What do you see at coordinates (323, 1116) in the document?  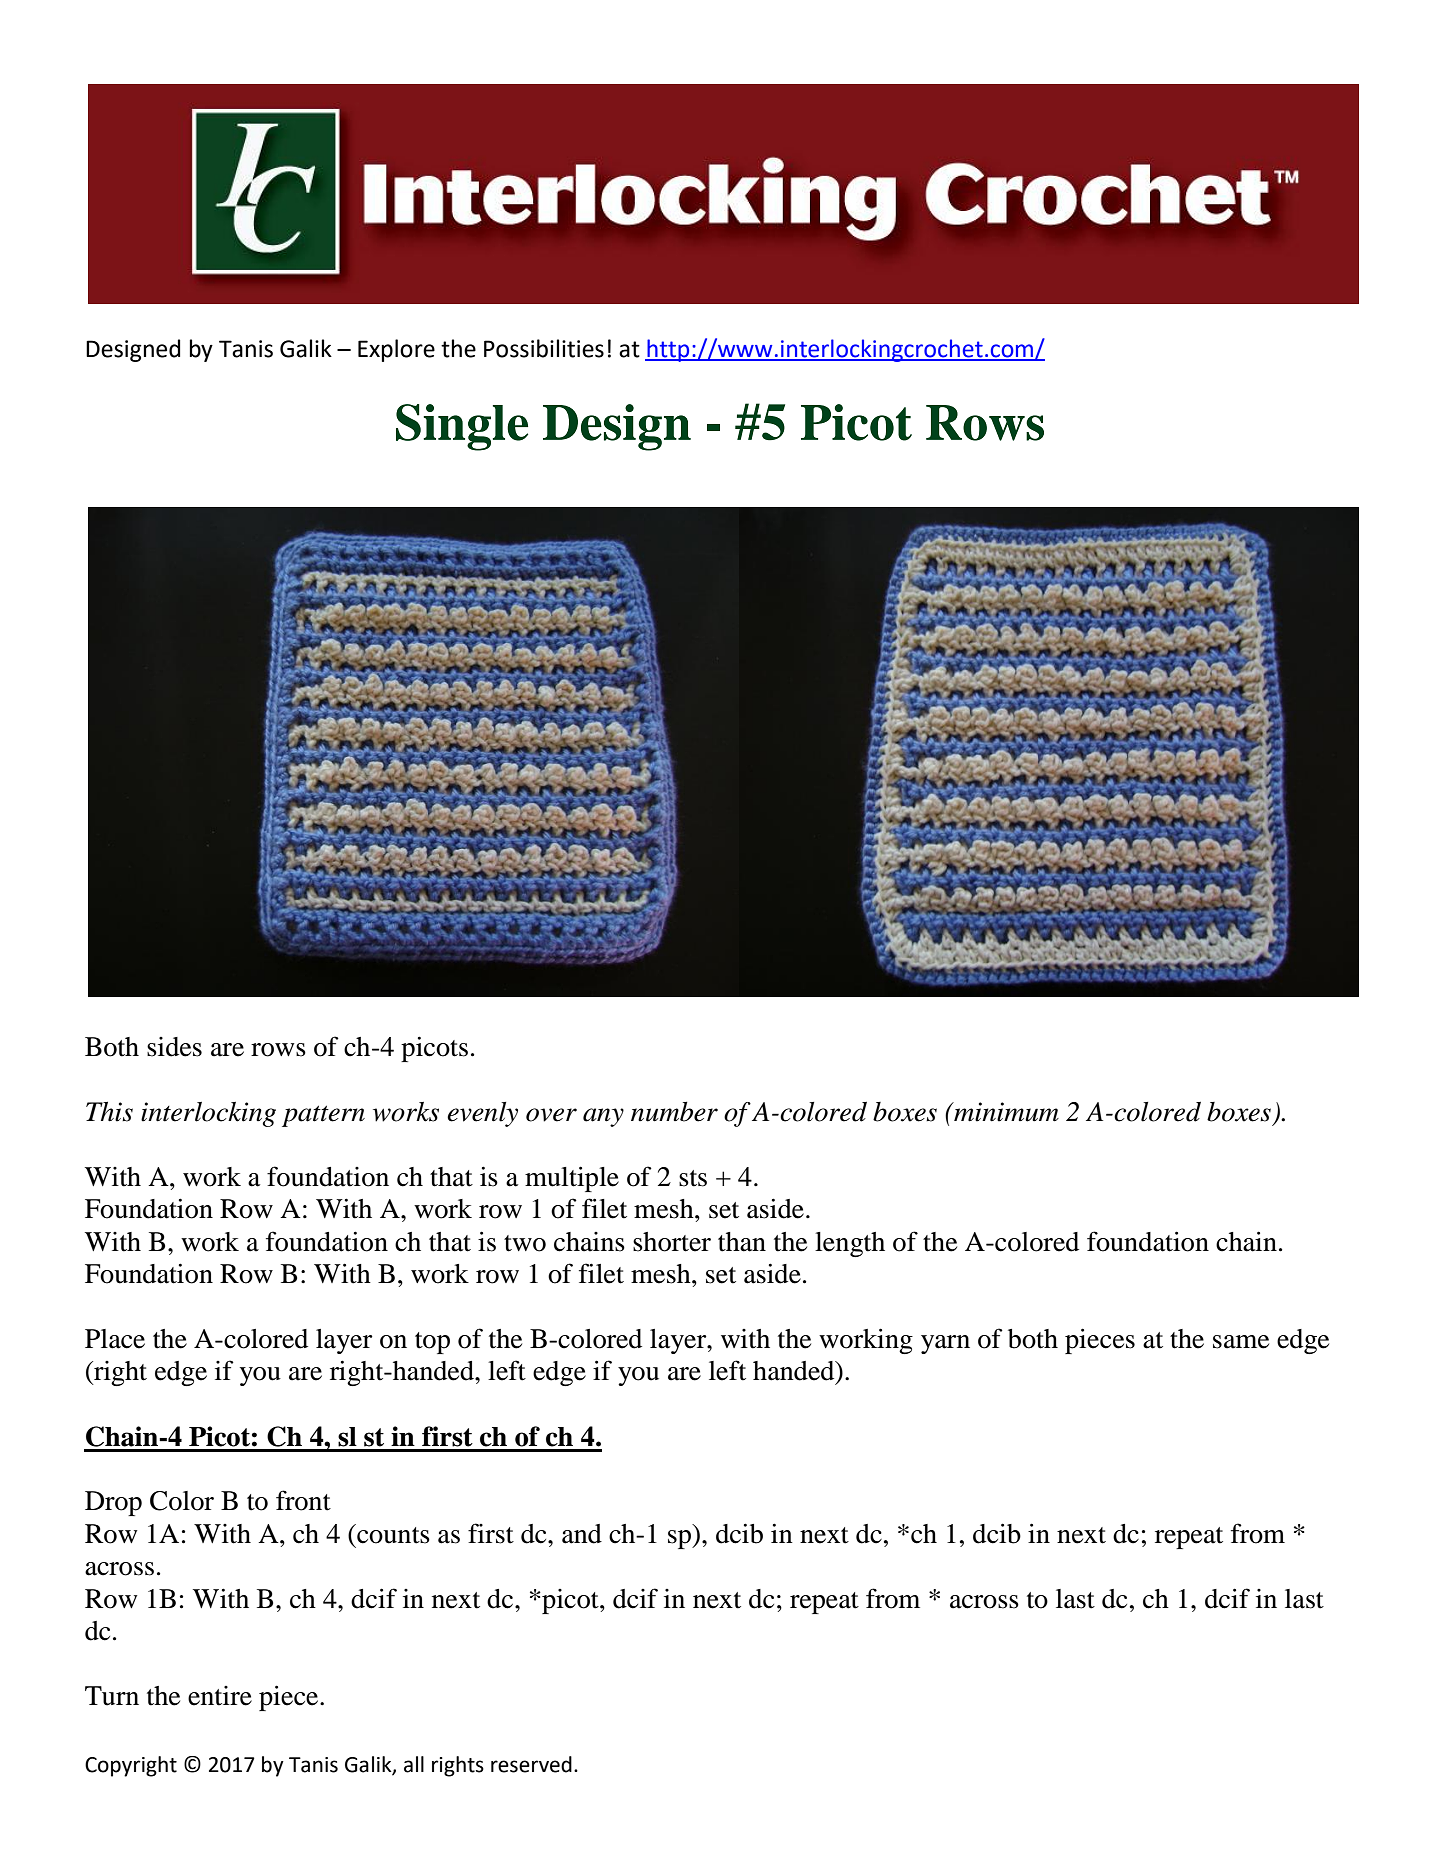 I see `pattern` at bounding box center [323, 1116].
